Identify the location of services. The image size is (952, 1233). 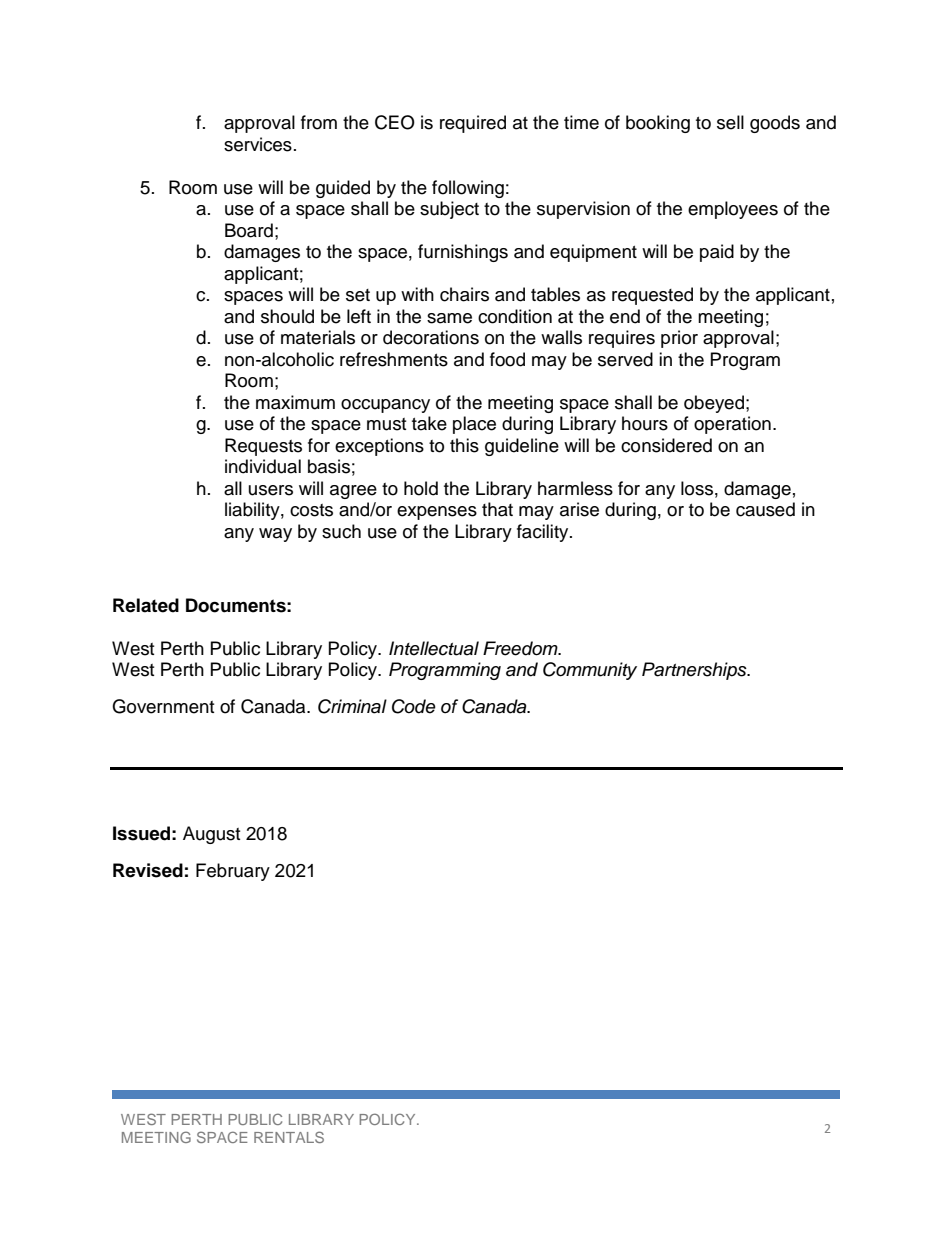
(258, 144).
